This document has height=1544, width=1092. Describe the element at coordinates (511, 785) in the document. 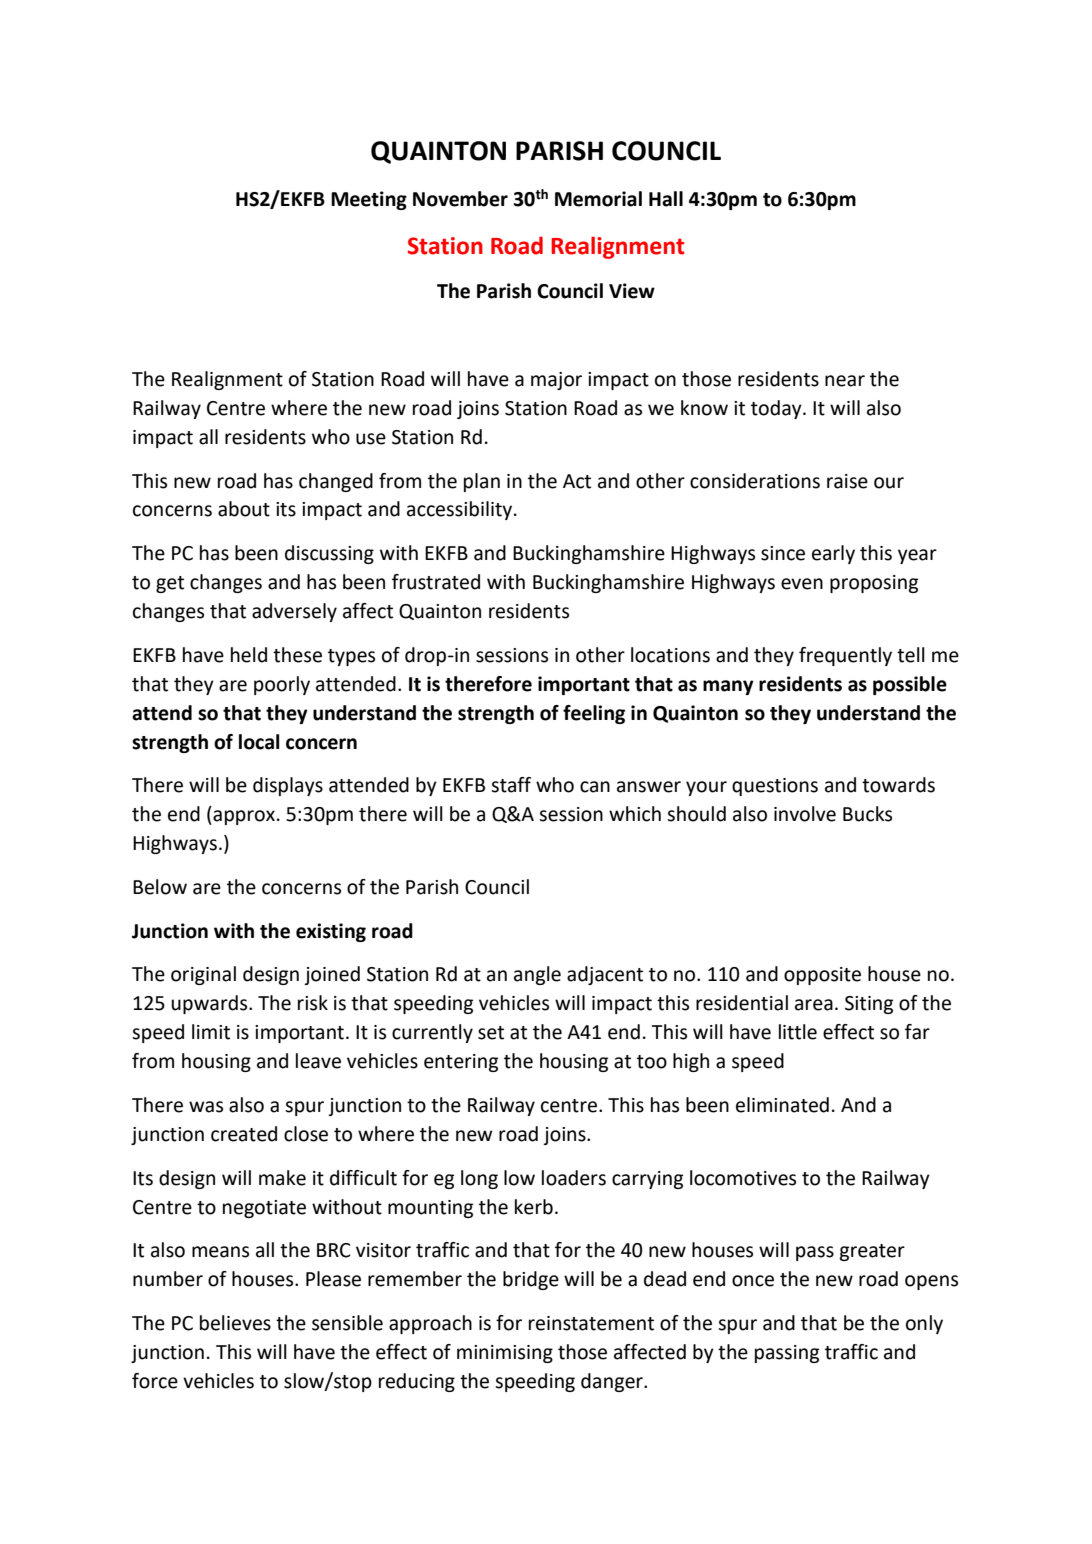

I see `staff` at that location.
